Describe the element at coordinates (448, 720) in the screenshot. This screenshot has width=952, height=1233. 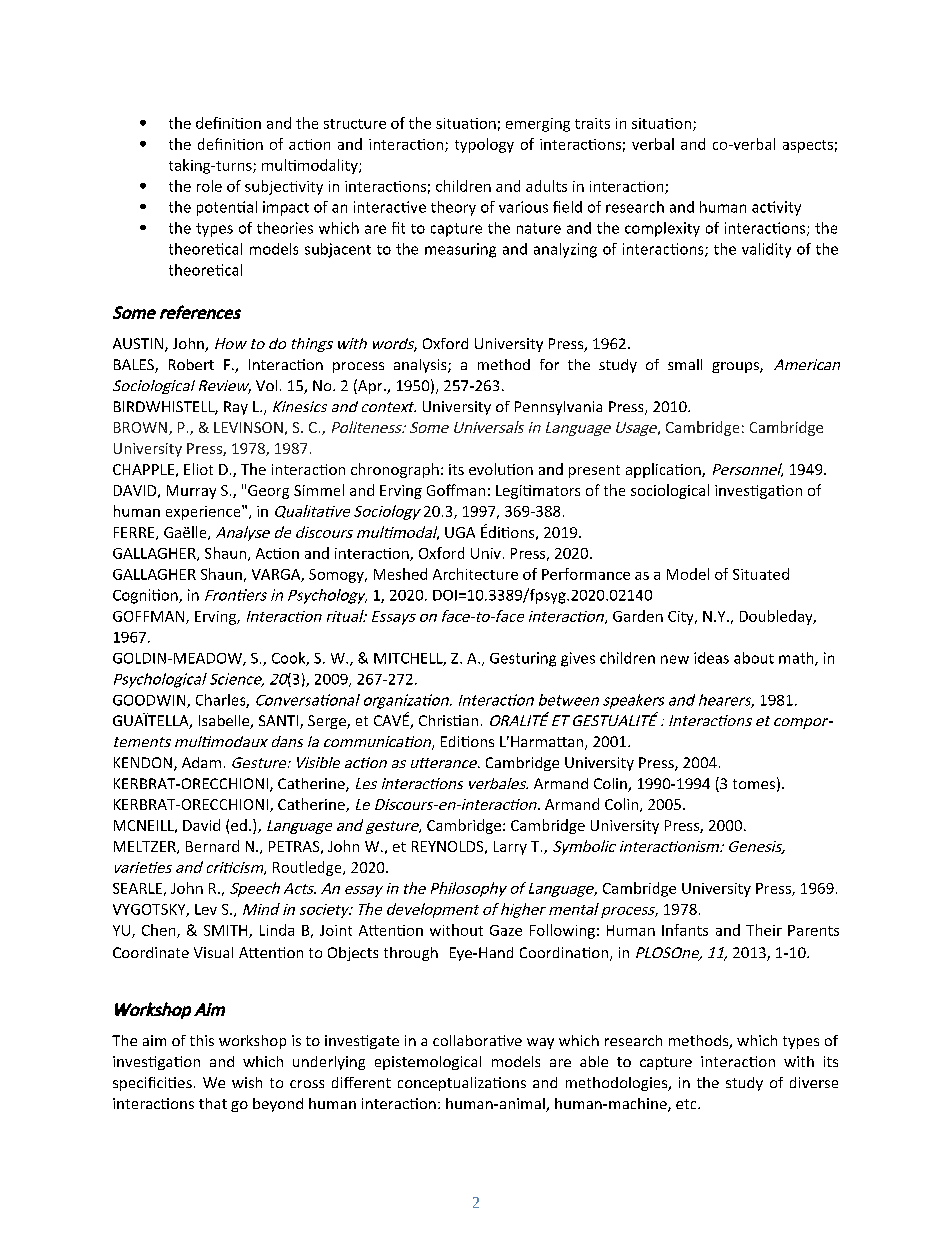
I see `Christian` at that location.
